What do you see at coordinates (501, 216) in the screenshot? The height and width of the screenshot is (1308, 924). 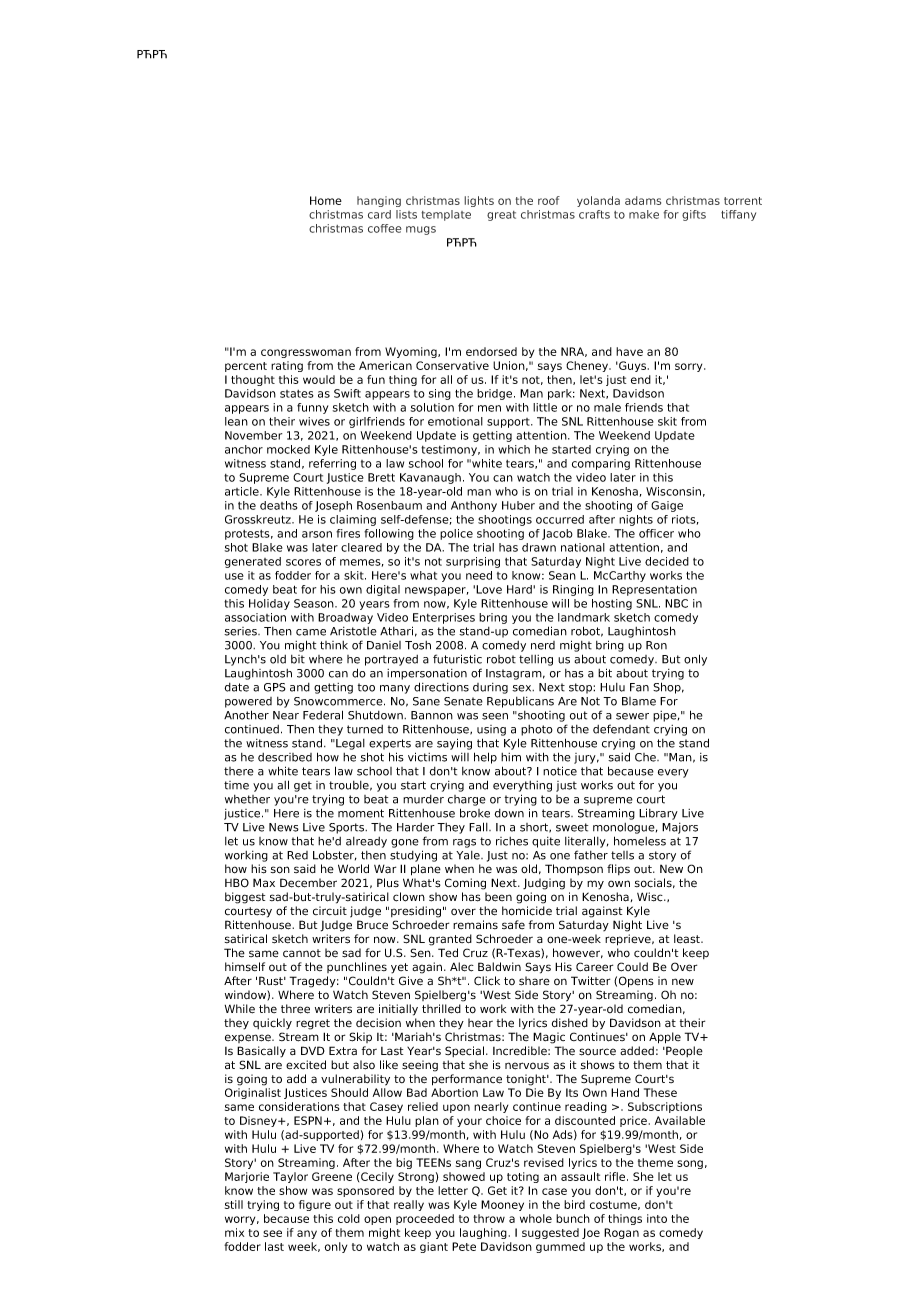 I see `great` at bounding box center [501, 216].
